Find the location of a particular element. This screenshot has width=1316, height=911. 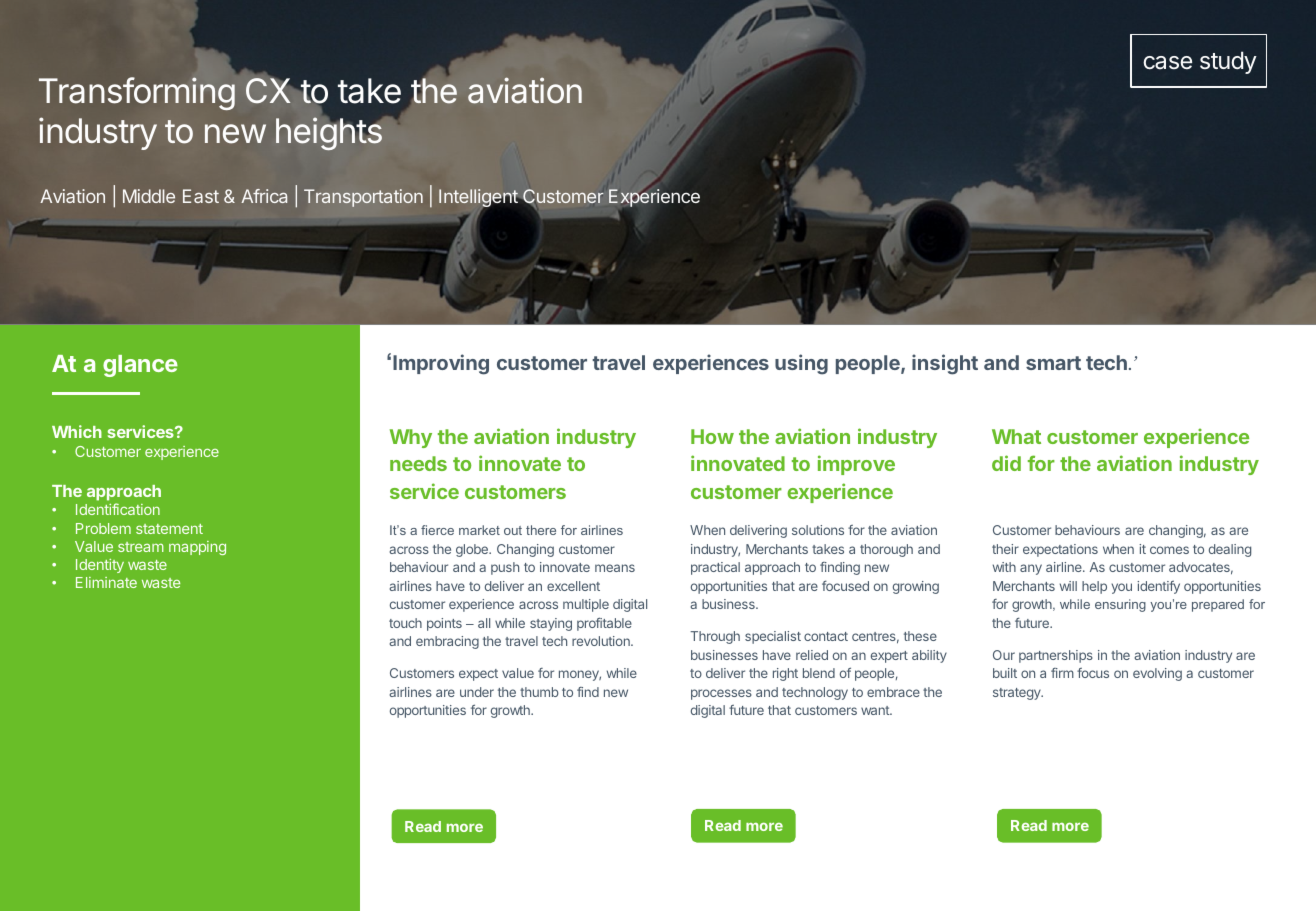

Transforming is located at coordinates (137, 94).
